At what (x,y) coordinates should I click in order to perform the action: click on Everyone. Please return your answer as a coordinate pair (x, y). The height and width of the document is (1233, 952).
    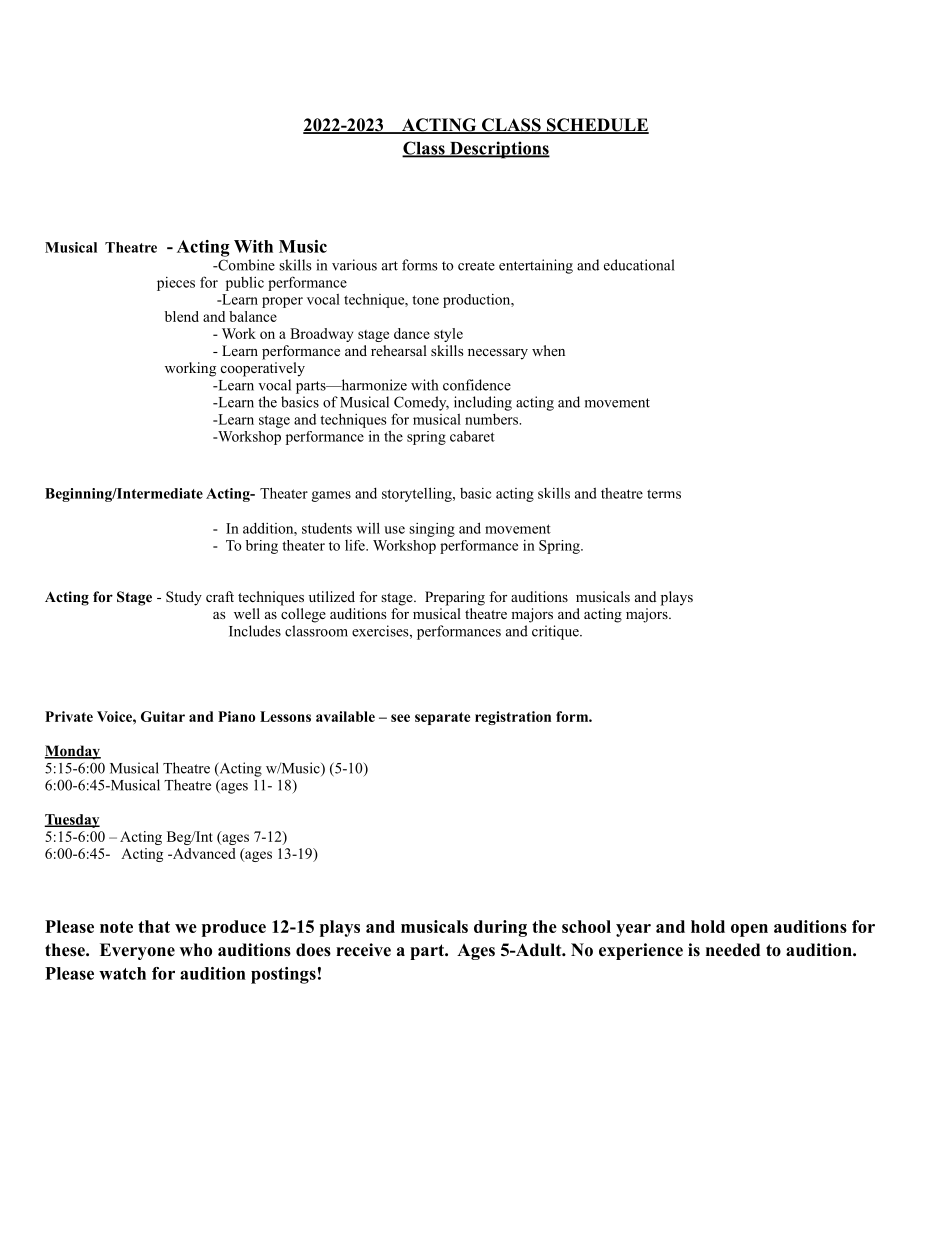
    Looking at the image, I should click on (137, 951).
